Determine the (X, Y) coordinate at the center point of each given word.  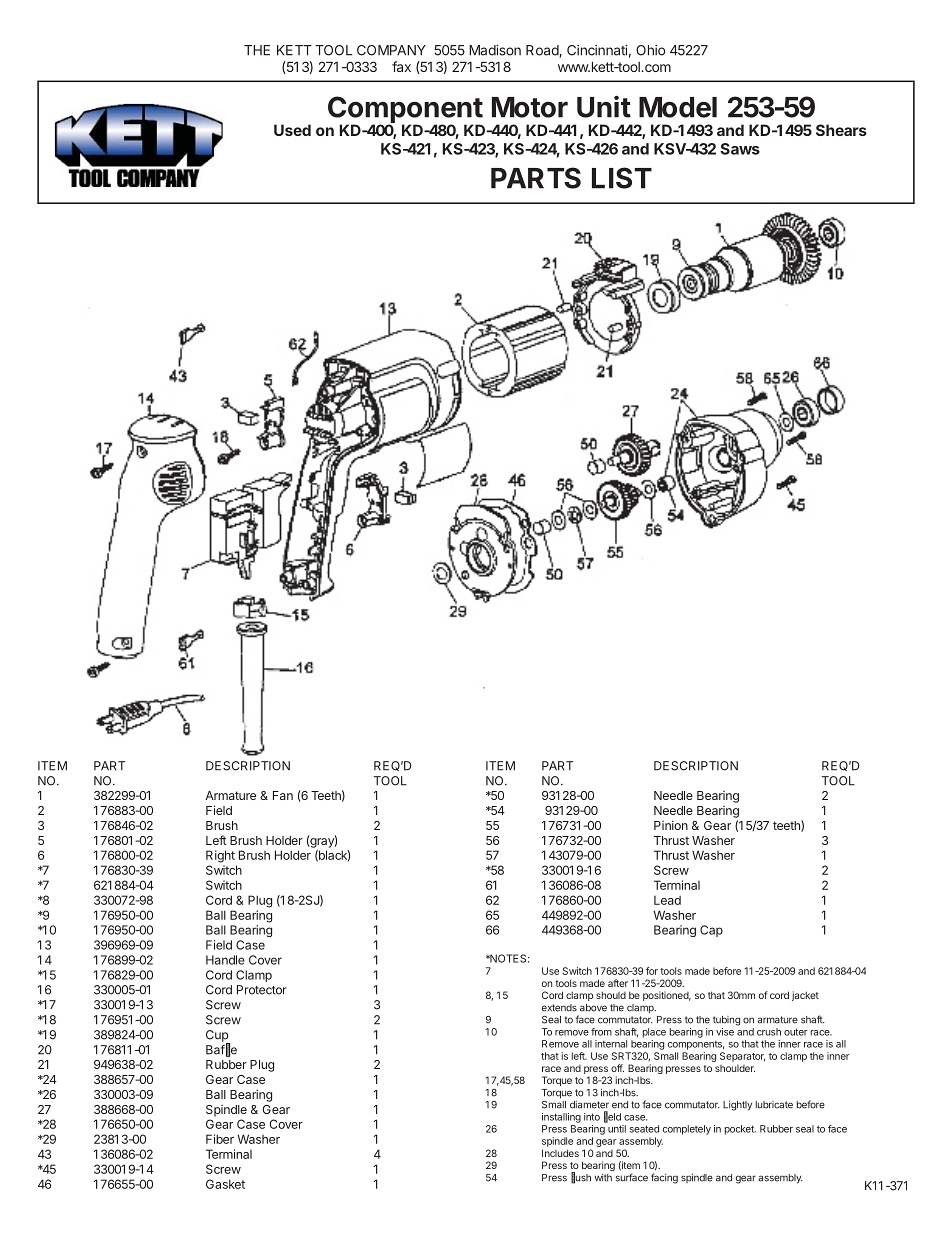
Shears (841, 130)
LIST (622, 178)
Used (292, 130)
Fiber (220, 1139)
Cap (711, 931)
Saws (740, 149)
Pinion (671, 825)
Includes (560, 1153)
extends (559, 1008)
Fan (283, 795)
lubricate (774, 1105)
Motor (530, 107)
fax (401, 66)
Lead (667, 900)
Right (220, 856)
